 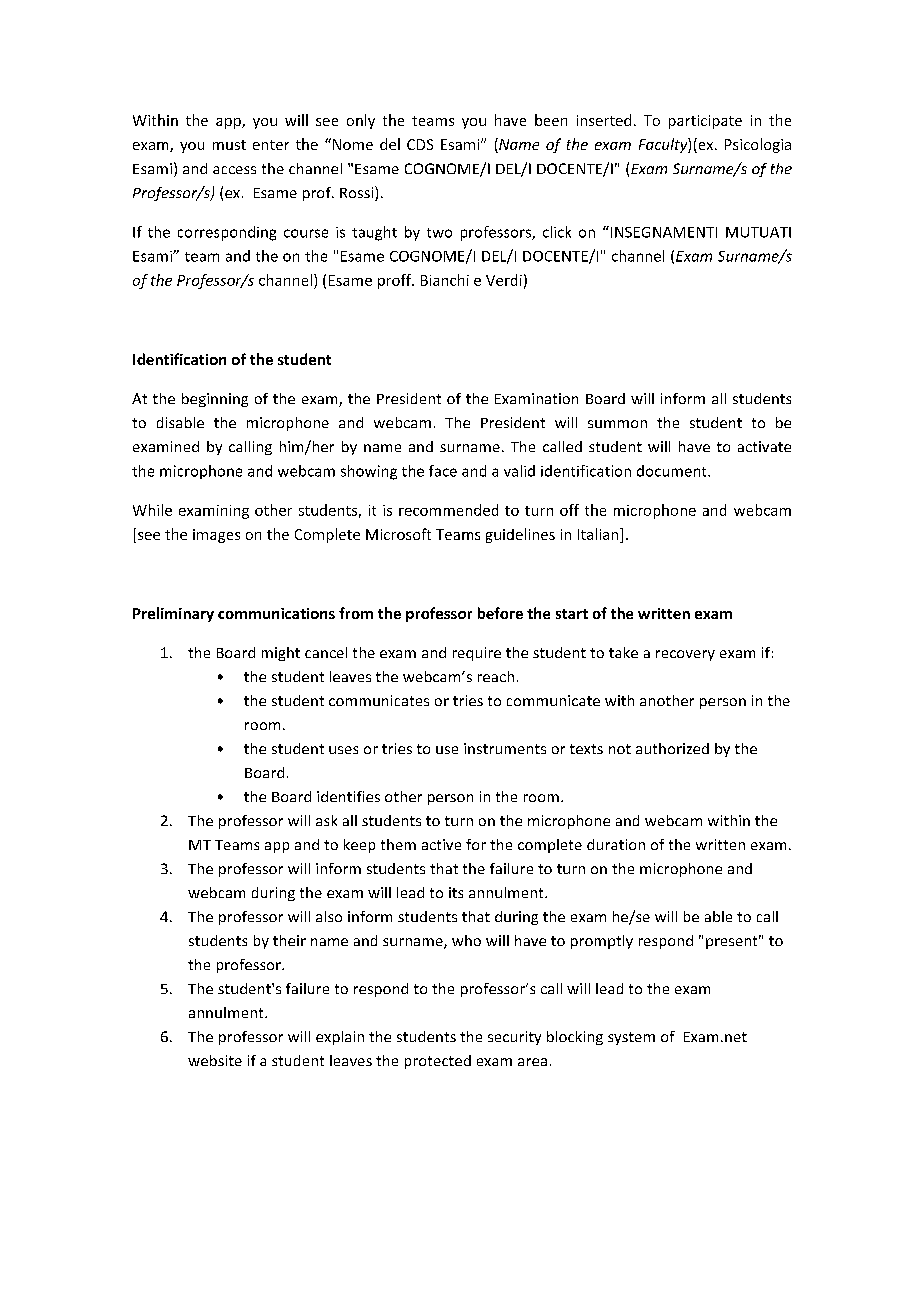 What do you see at coordinates (685, 655) in the screenshot?
I see `recovery` at bounding box center [685, 655].
